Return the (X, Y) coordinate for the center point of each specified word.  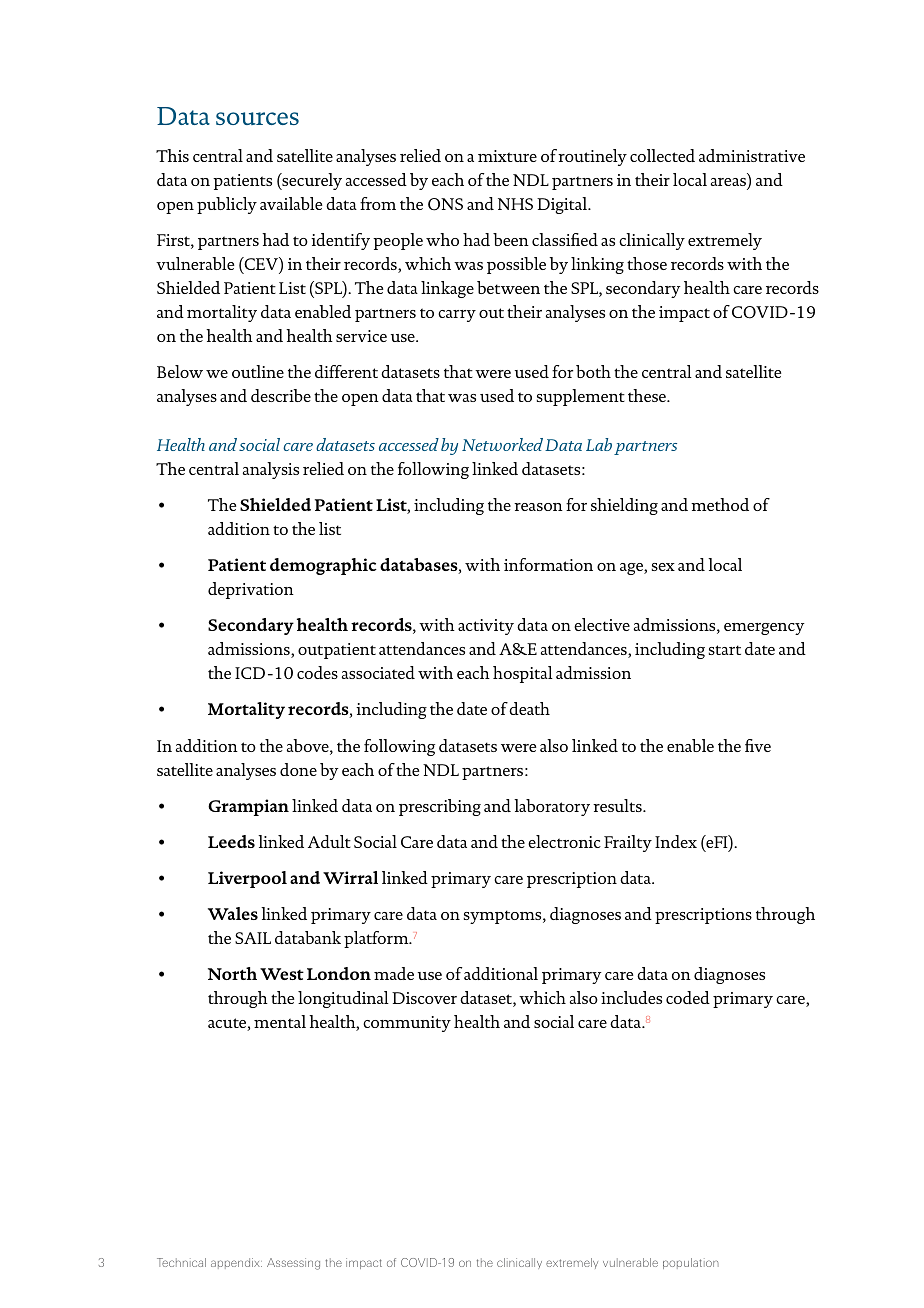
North (232, 973)
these (648, 395)
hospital (523, 674)
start (725, 650)
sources (257, 118)
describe (281, 395)
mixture (507, 156)
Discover (424, 998)
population (691, 1263)
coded (688, 997)
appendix (236, 1263)
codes (317, 672)
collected (662, 155)
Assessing (293, 1264)
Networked (502, 444)
